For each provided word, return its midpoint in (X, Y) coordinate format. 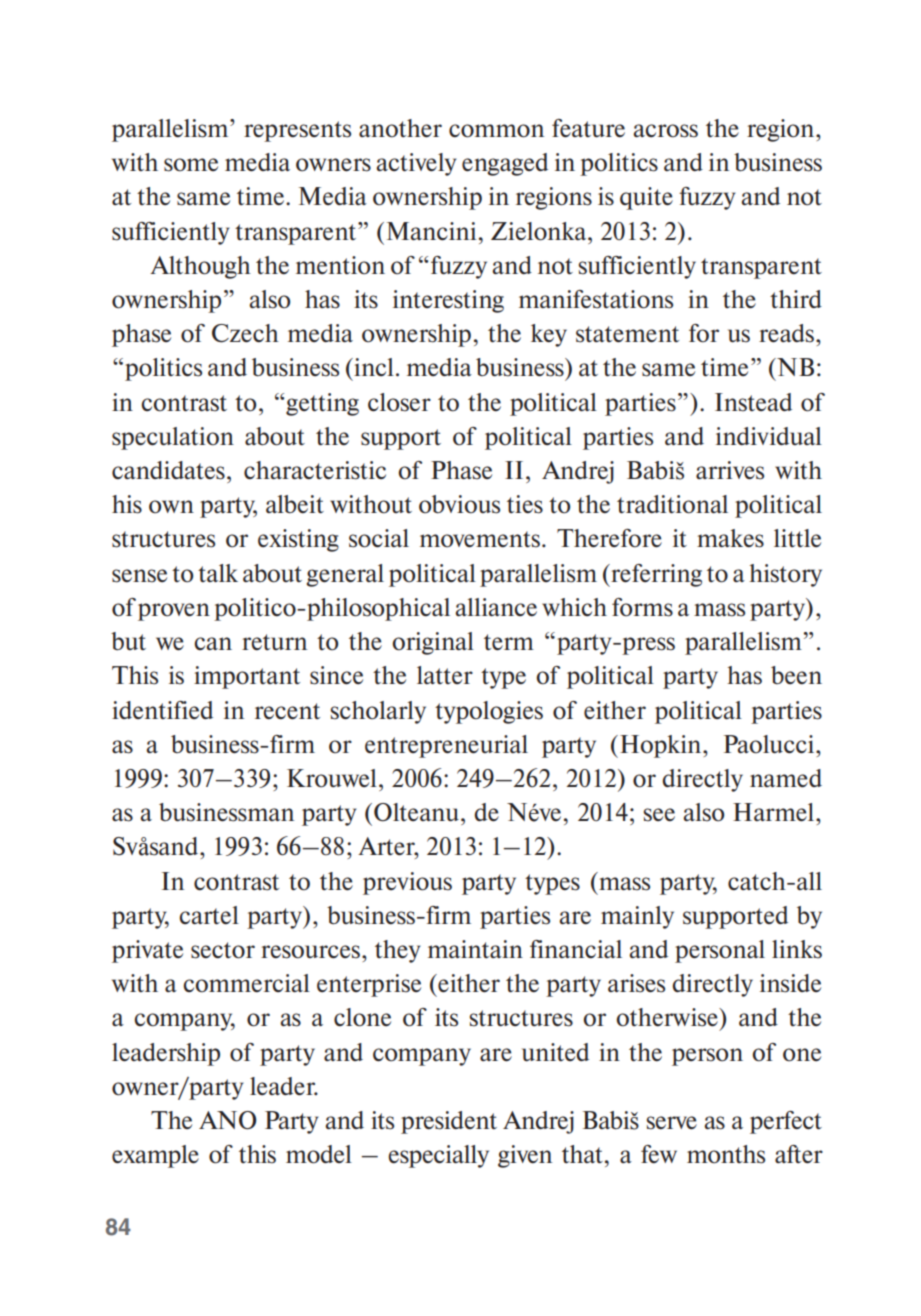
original (433, 643)
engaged (505, 164)
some (191, 165)
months (726, 1154)
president (449, 1122)
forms (642, 607)
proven (174, 612)
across (665, 131)
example (155, 1156)
